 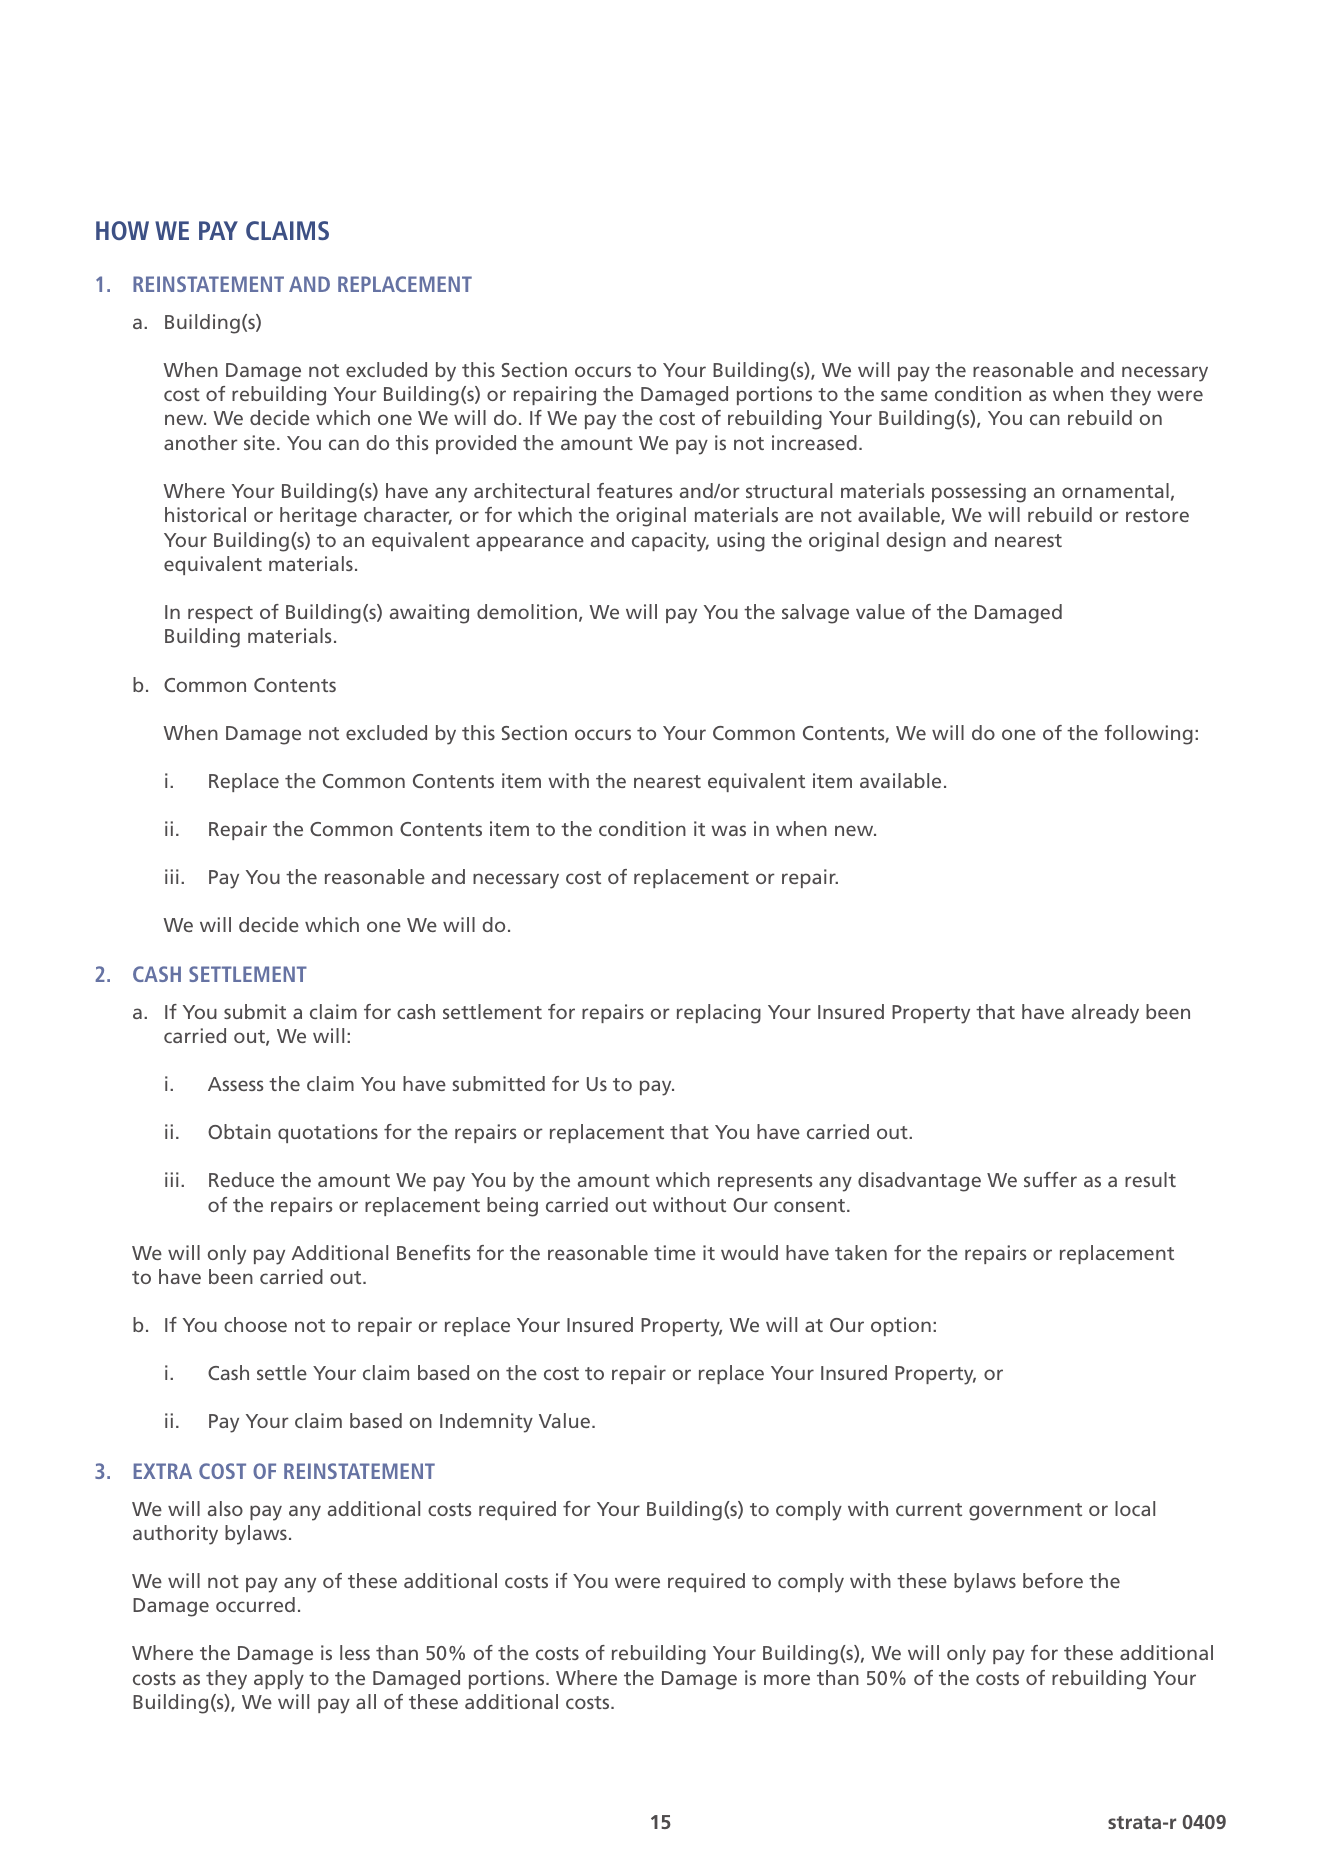 What do you see at coordinates (255, 1324) in the screenshot?
I see `choose` at bounding box center [255, 1324].
